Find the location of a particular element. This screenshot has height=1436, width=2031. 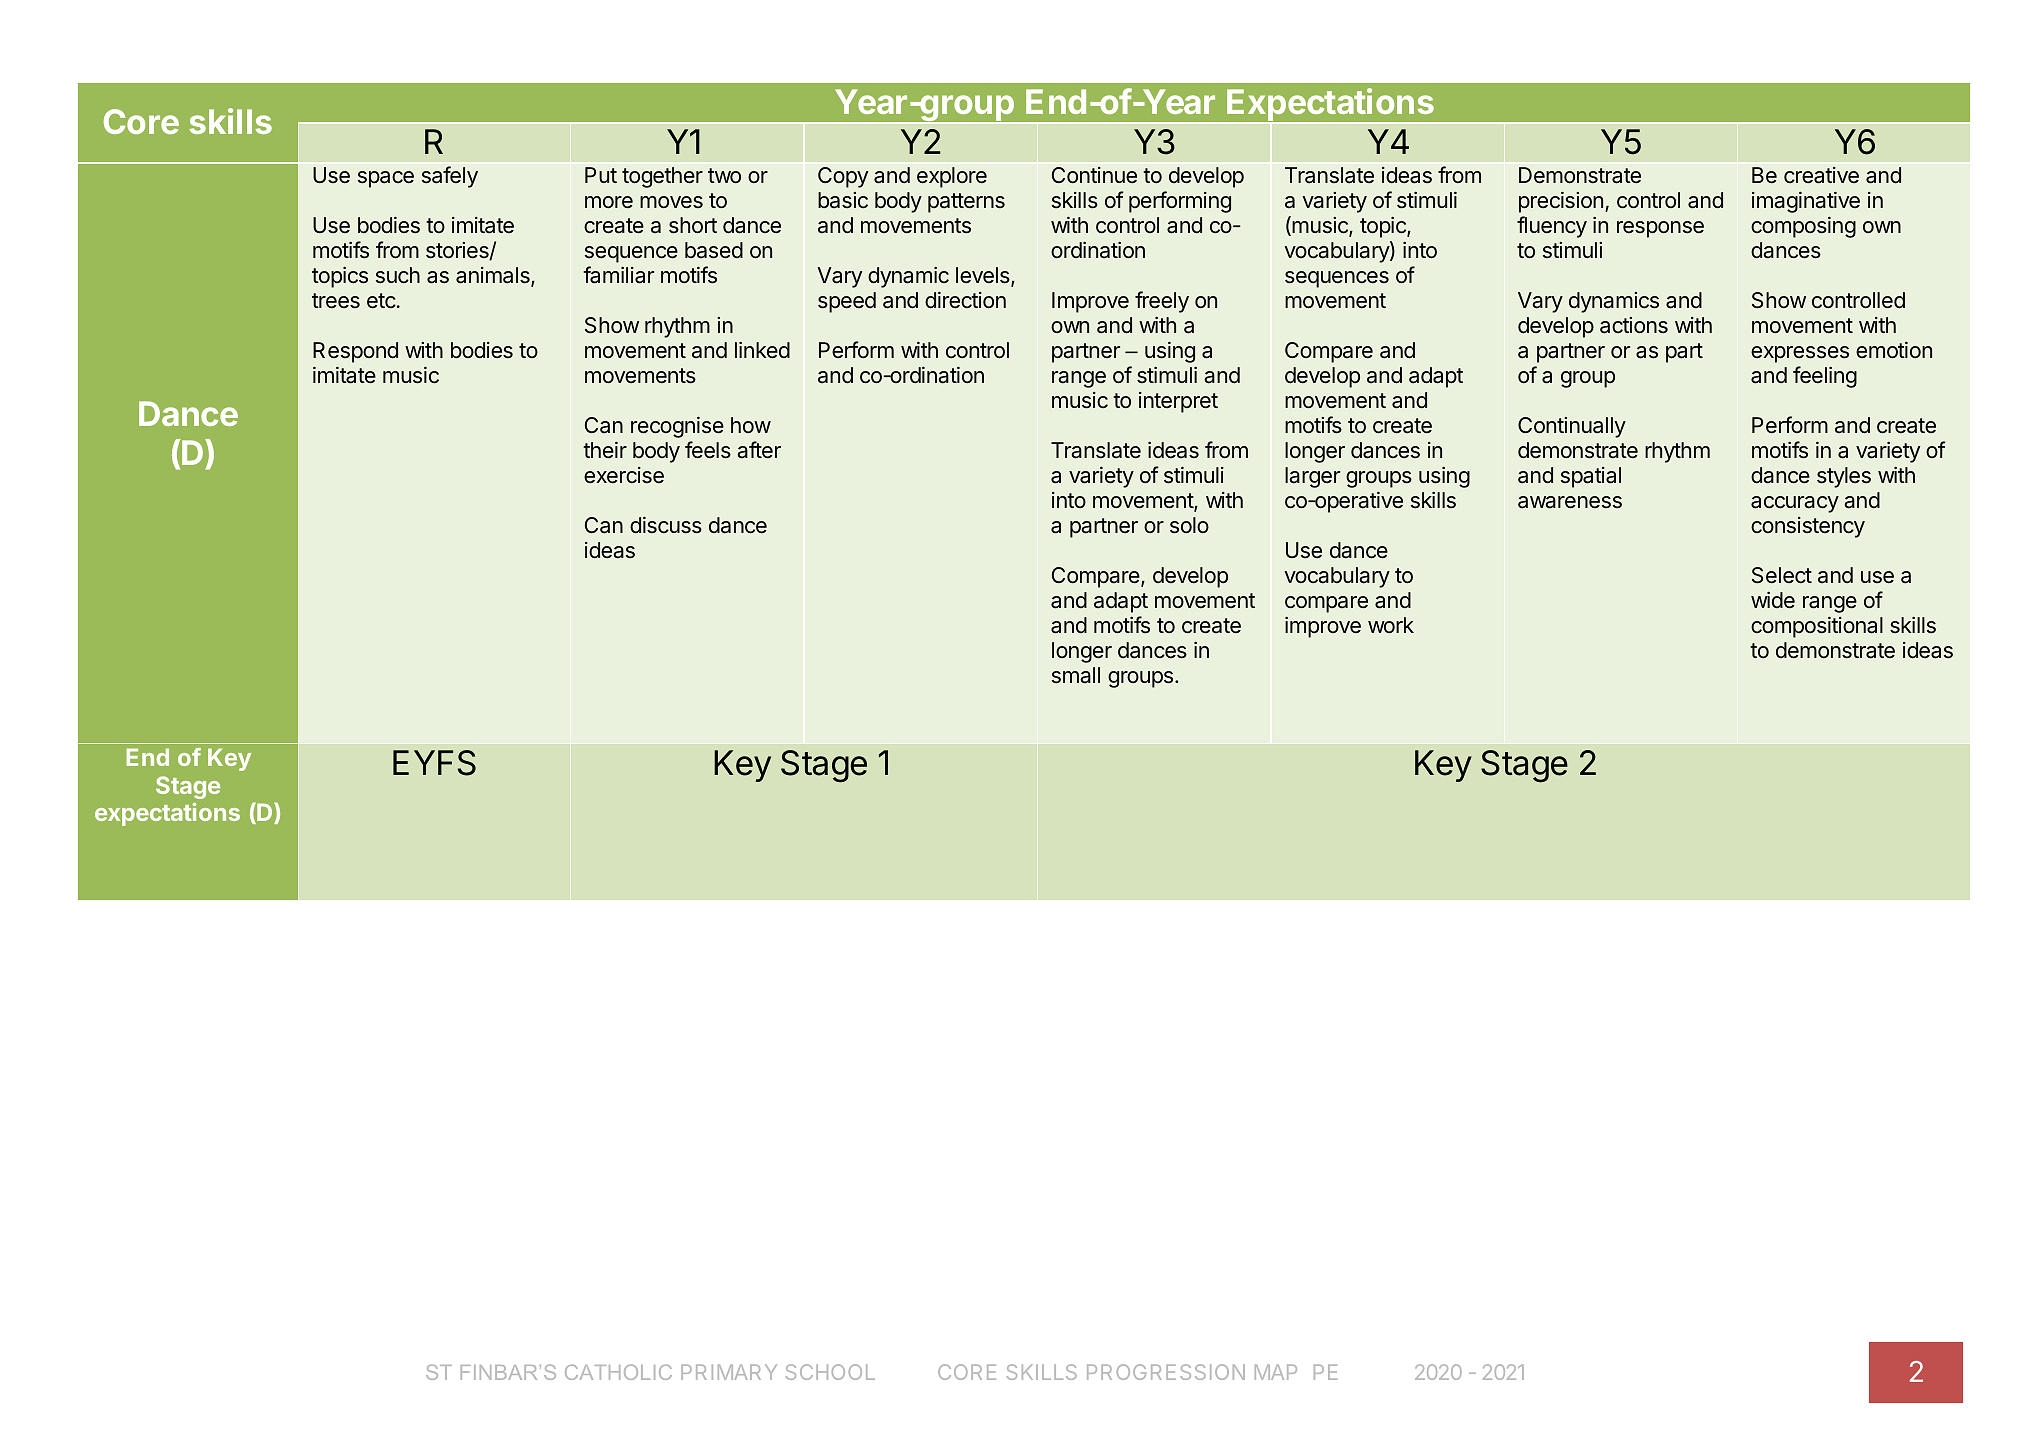

CATHOLIC is located at coordinates (618, 1372).
